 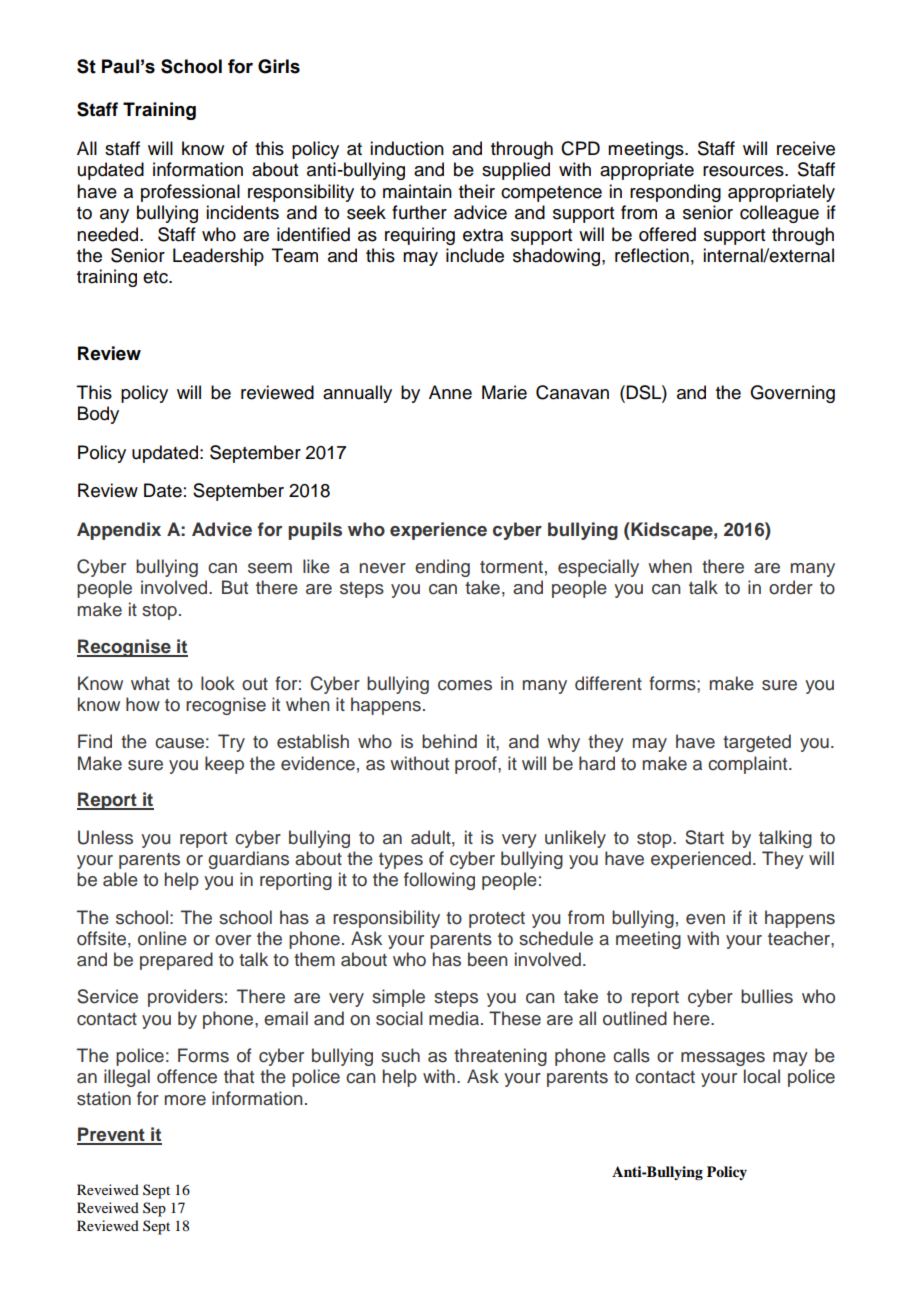 What do you see at coordinates (757, 743) in the document?
I see `targeted` at bounding box center [757, 743].
